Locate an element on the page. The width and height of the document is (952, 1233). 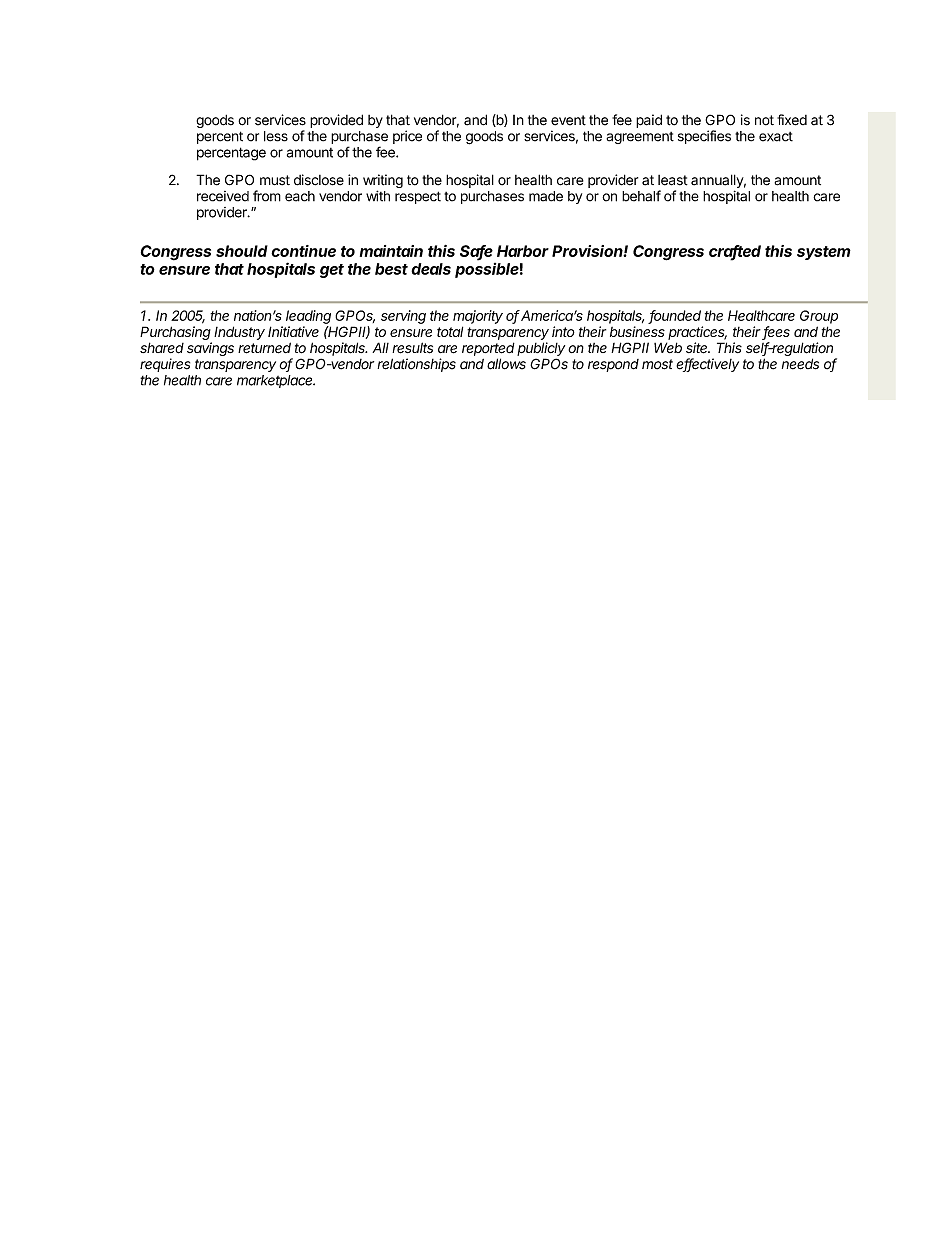
less is located at coordinates (276, 136).
